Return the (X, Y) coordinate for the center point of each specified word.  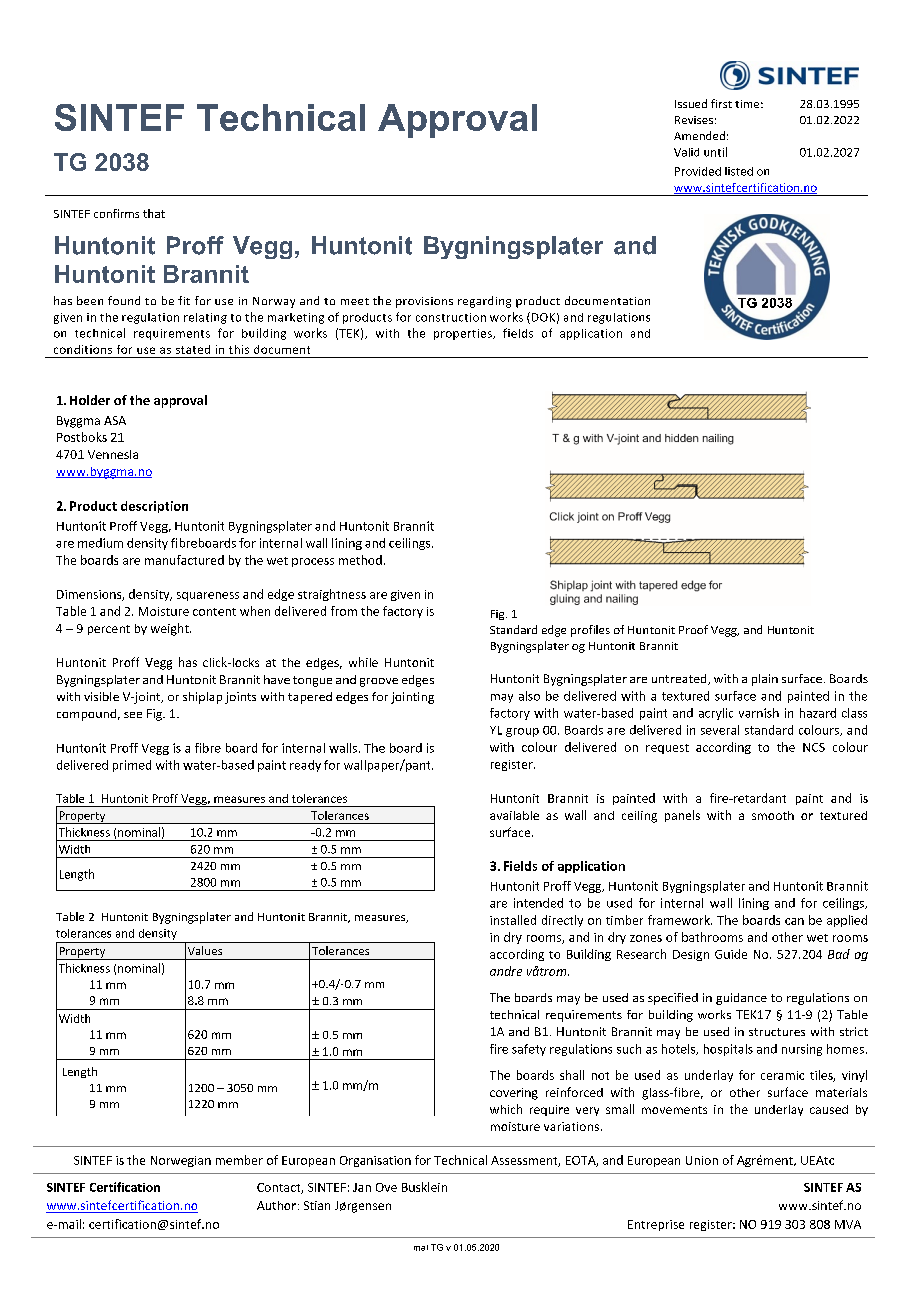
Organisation (375, 1161)
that (154, 213)
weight (171, 629)
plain (765, 680)
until (715, 152)
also (529, 696)
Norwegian (181, 1161)
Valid (686, 152)
